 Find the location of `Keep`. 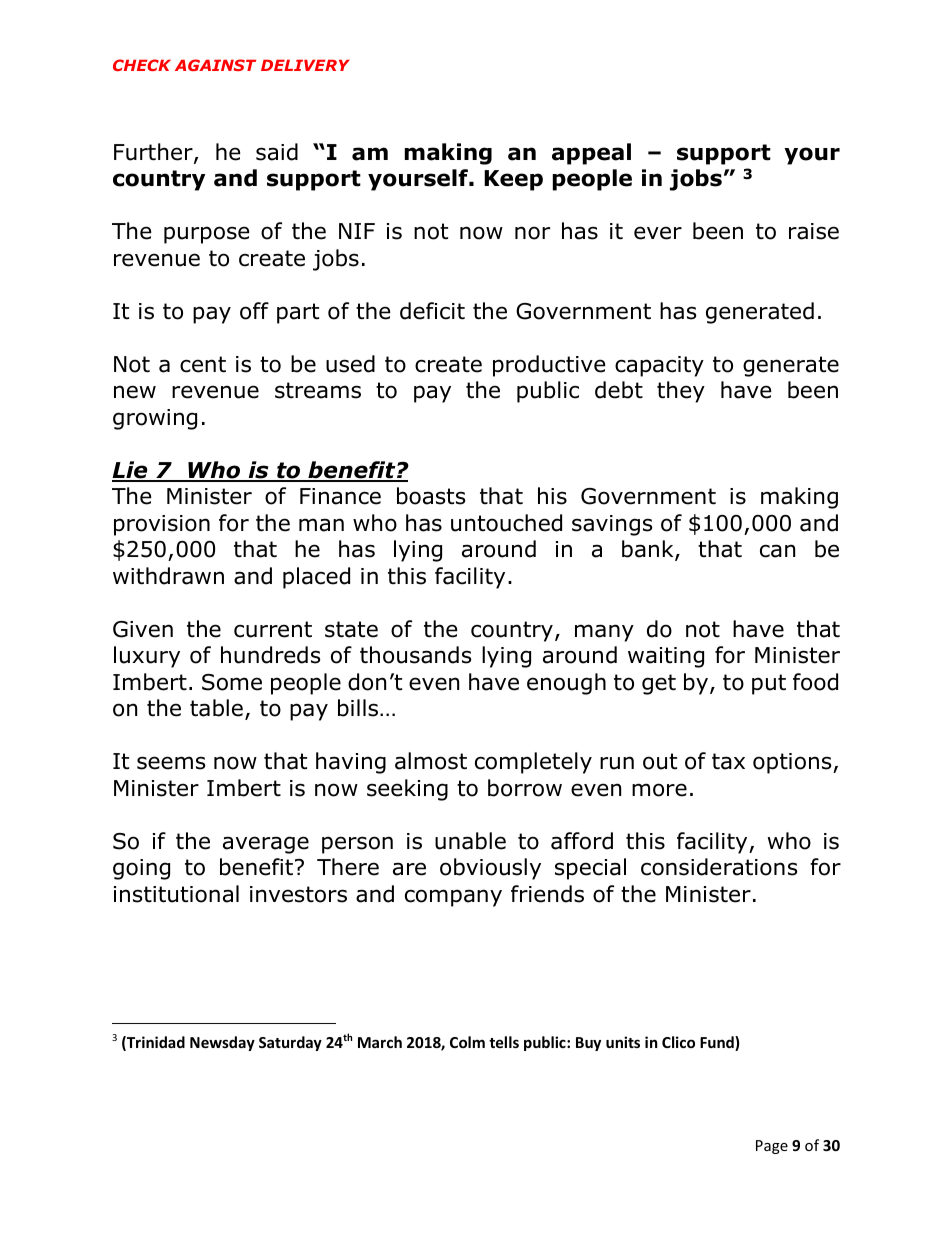

Keep is located at coordinates (513, 180).
